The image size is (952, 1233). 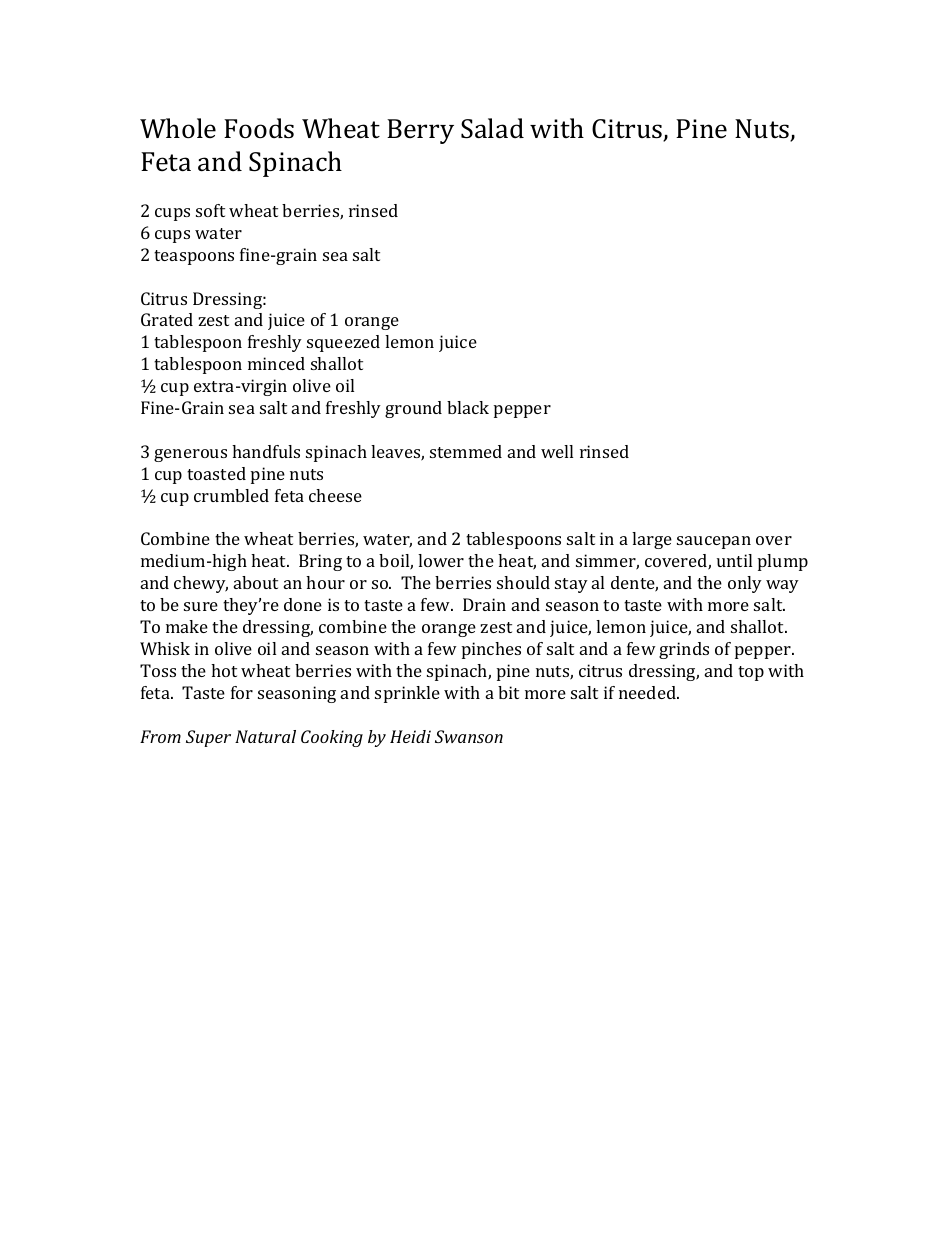 I want to click on Super, so click(x=208, y=738).
